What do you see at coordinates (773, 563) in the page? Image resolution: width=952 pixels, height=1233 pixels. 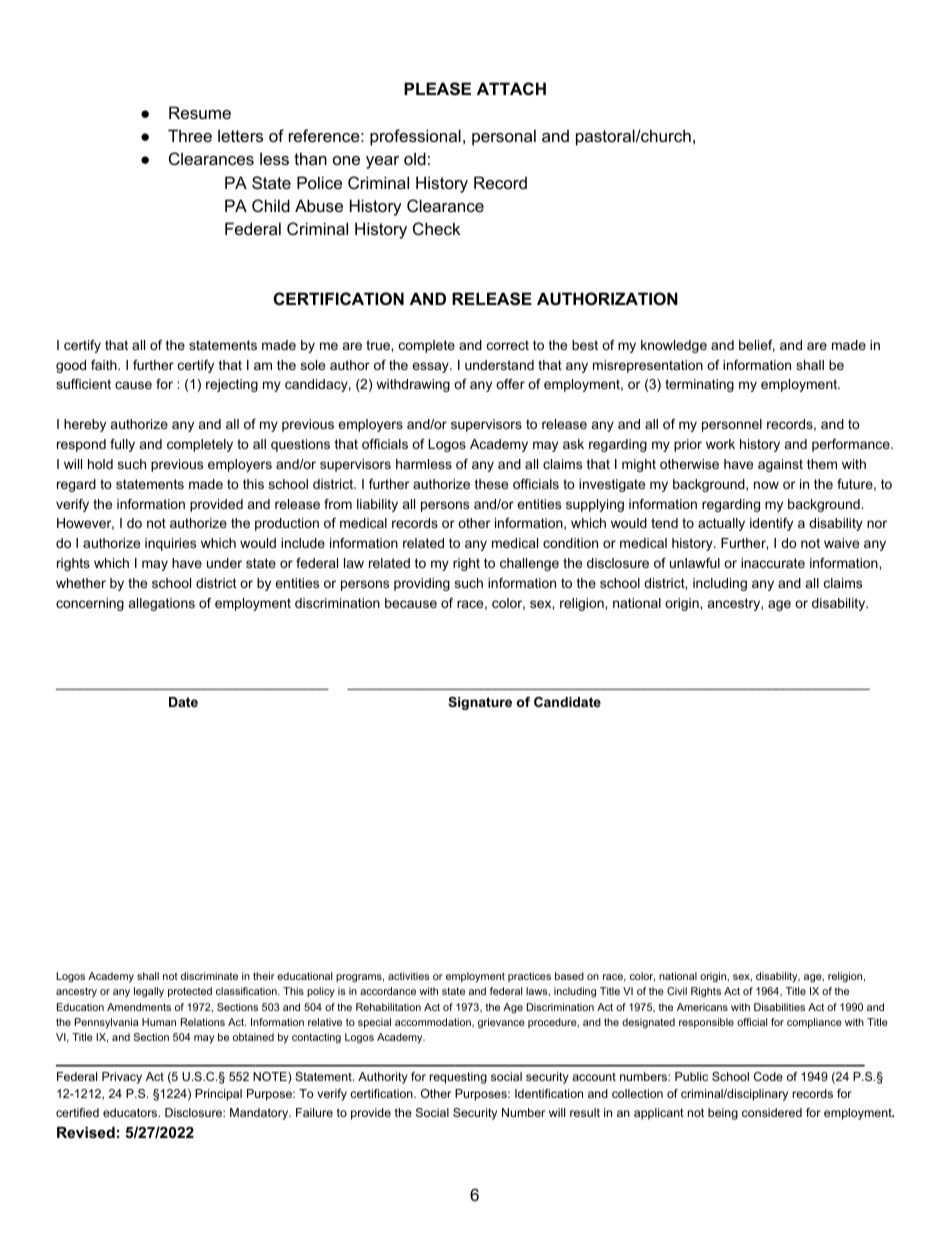 I see `inaccurate` at bounding box center [773, 563].
